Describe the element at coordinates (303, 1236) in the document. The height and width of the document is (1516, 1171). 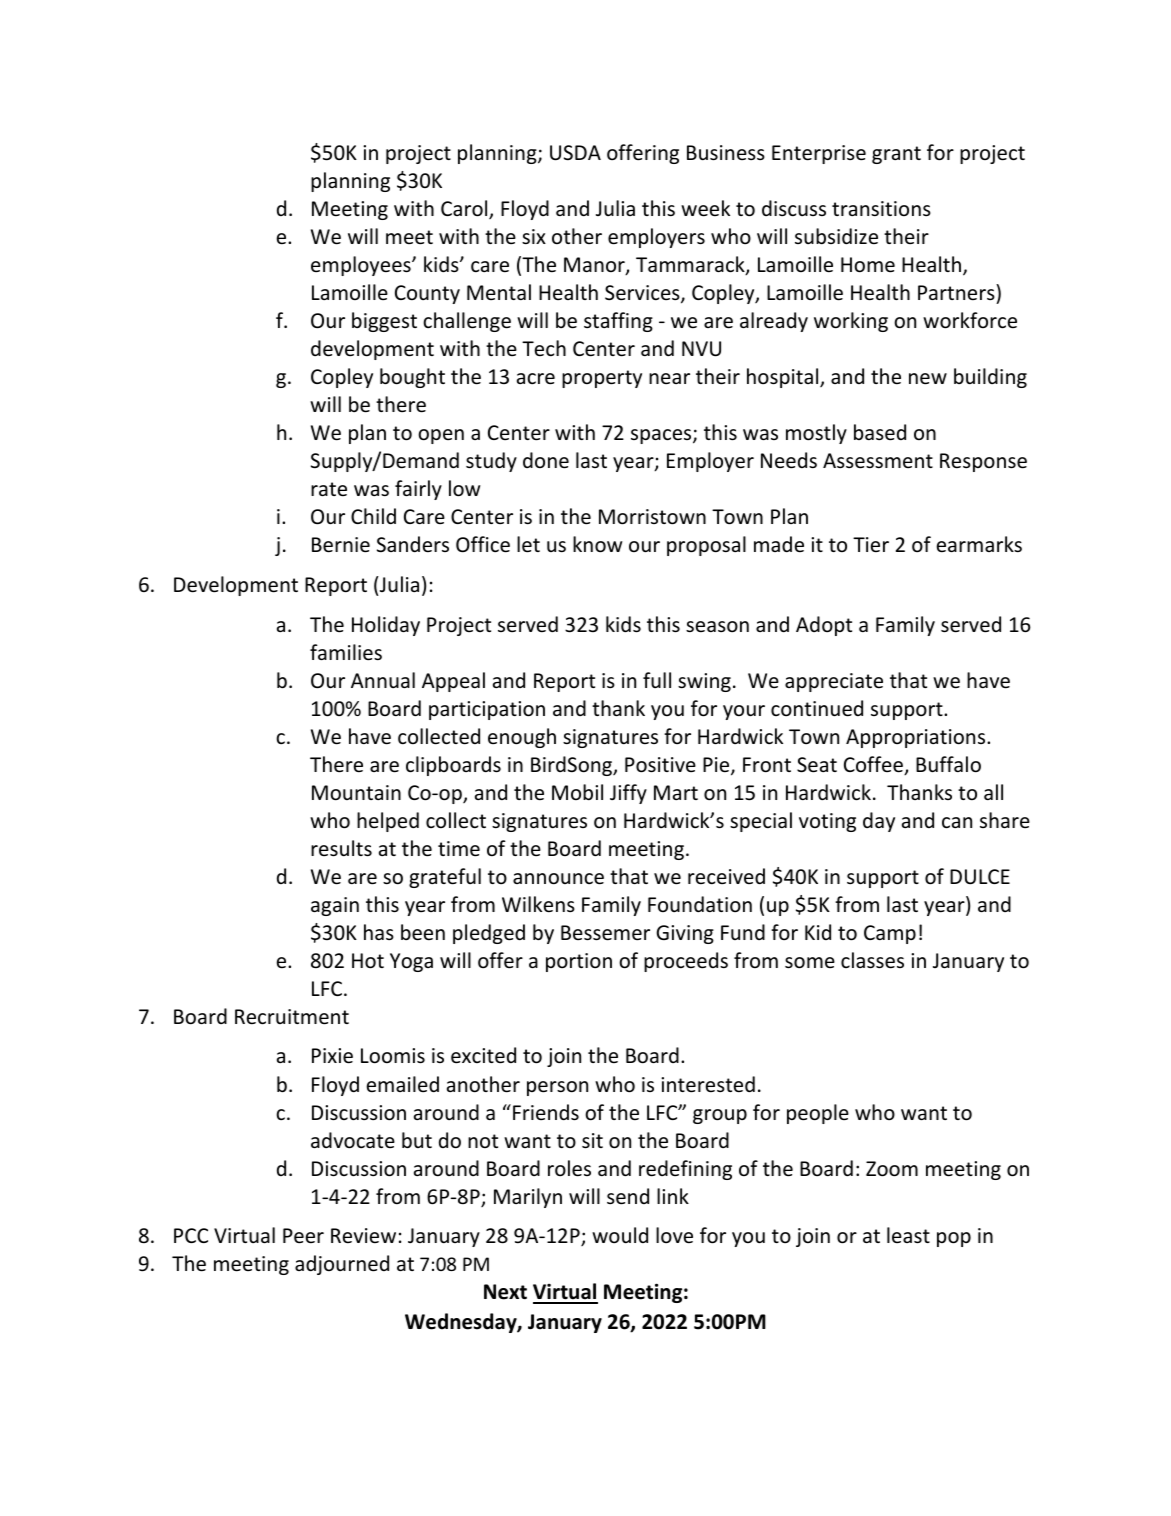
I see `Peer` at that location.
